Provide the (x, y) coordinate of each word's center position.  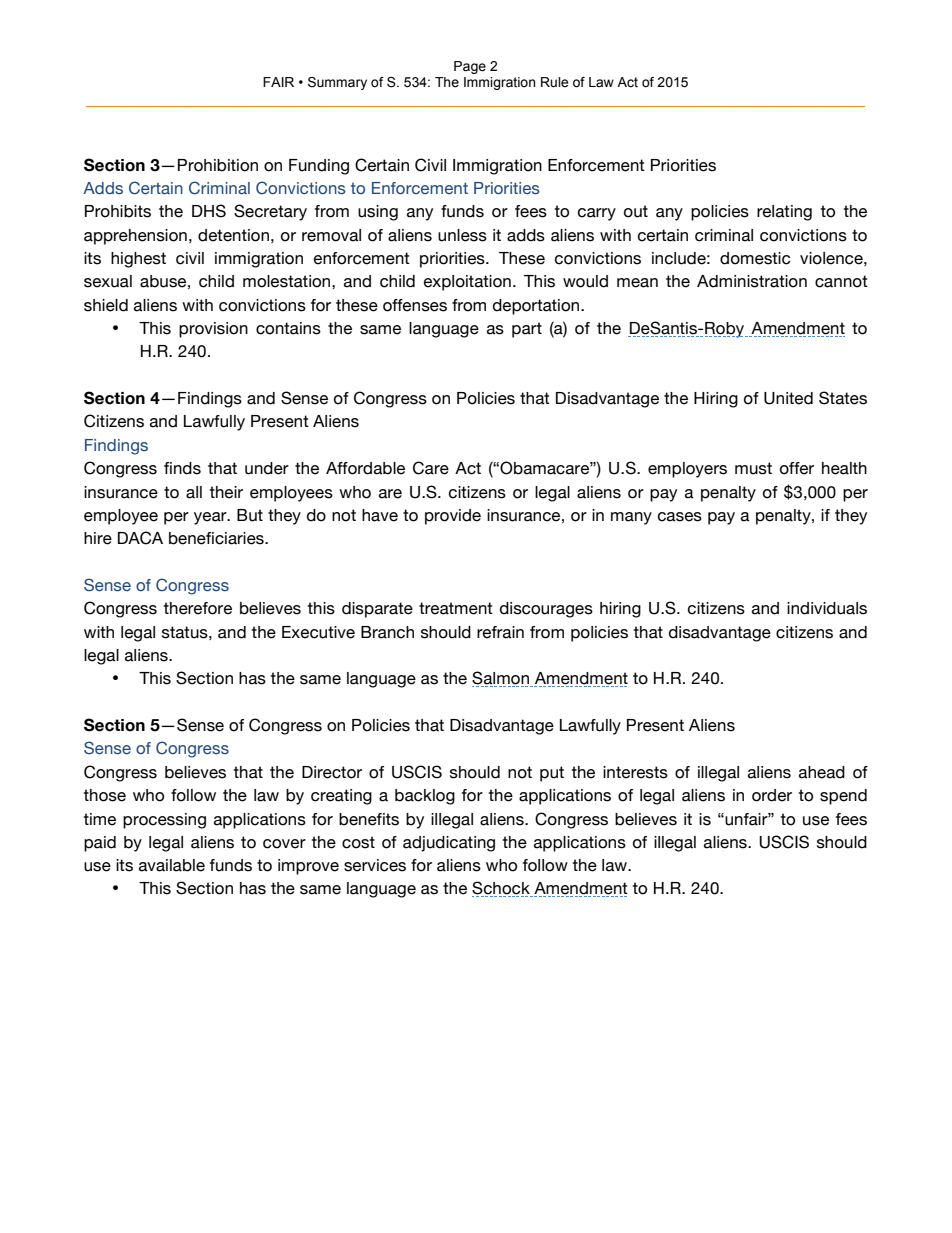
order (772, 795)
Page (470, 67)
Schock (502, 889)
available (172, 865)
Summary (337, 83)
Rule (554, 82)
